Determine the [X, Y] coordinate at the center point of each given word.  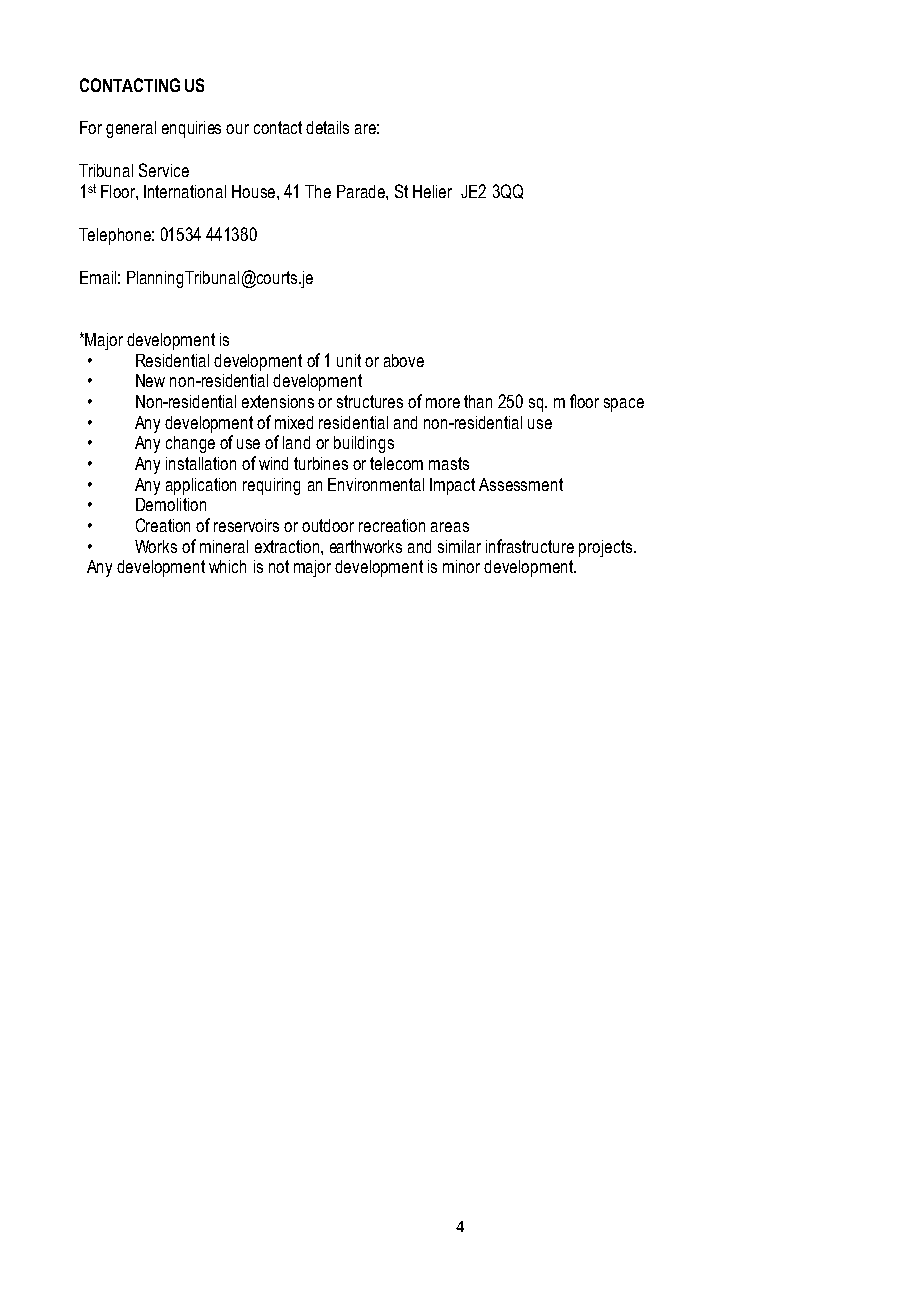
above [404, 360]
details [327, 127]
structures [370, 401]
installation [201, 463]
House [253, 191]
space [624, 405]
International [185, 191]
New [150, 380]
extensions [278, 401]
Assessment [521, 484]
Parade [362, 191]
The [318, 191]
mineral [224, 546]
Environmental [376, 484]
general [131, 129]
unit [349, 360]
